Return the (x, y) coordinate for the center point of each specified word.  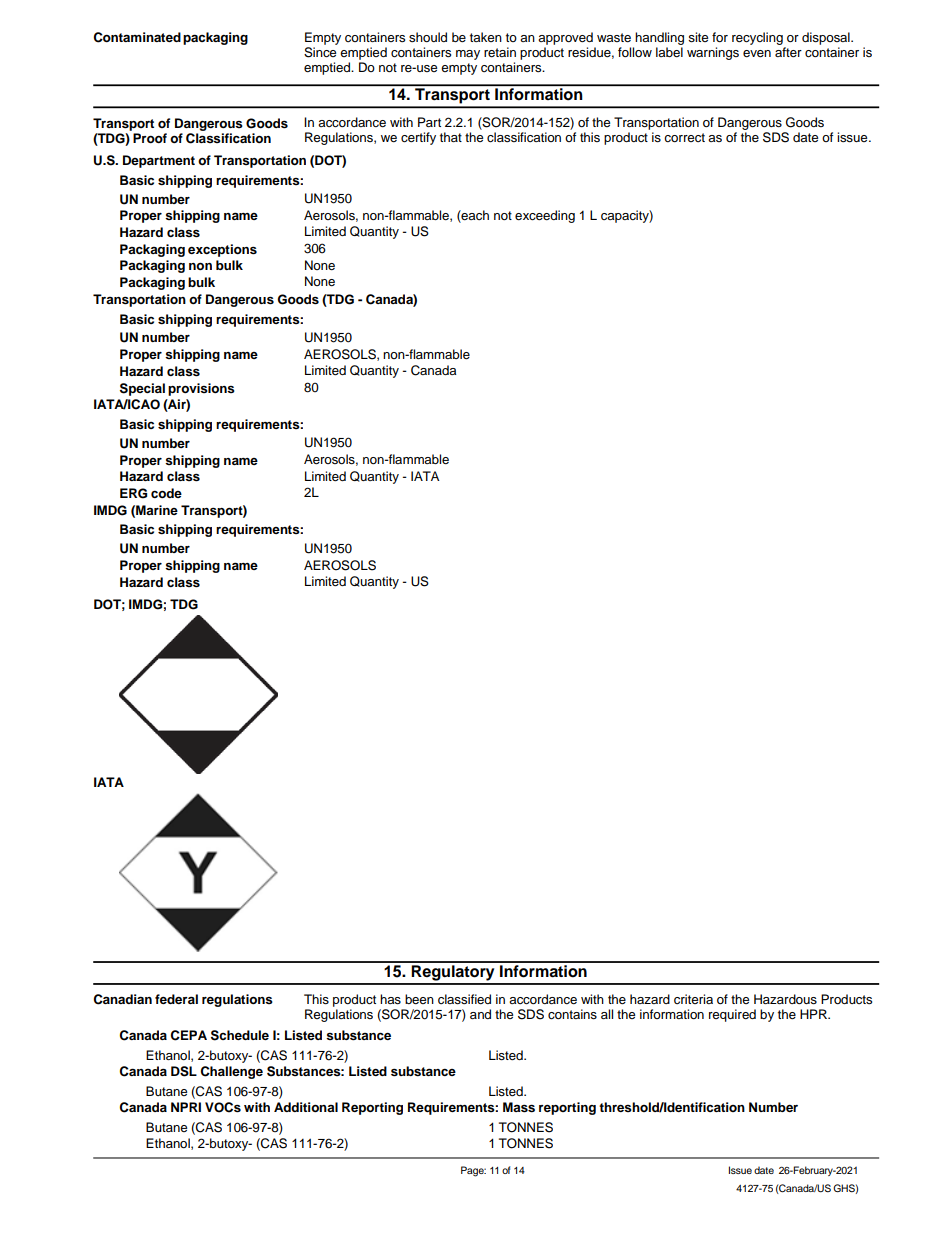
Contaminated (137, 37)
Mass (519, 1107)
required (732, 1015)
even (757, 53)
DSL (184, 1071)
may (468, 55)
